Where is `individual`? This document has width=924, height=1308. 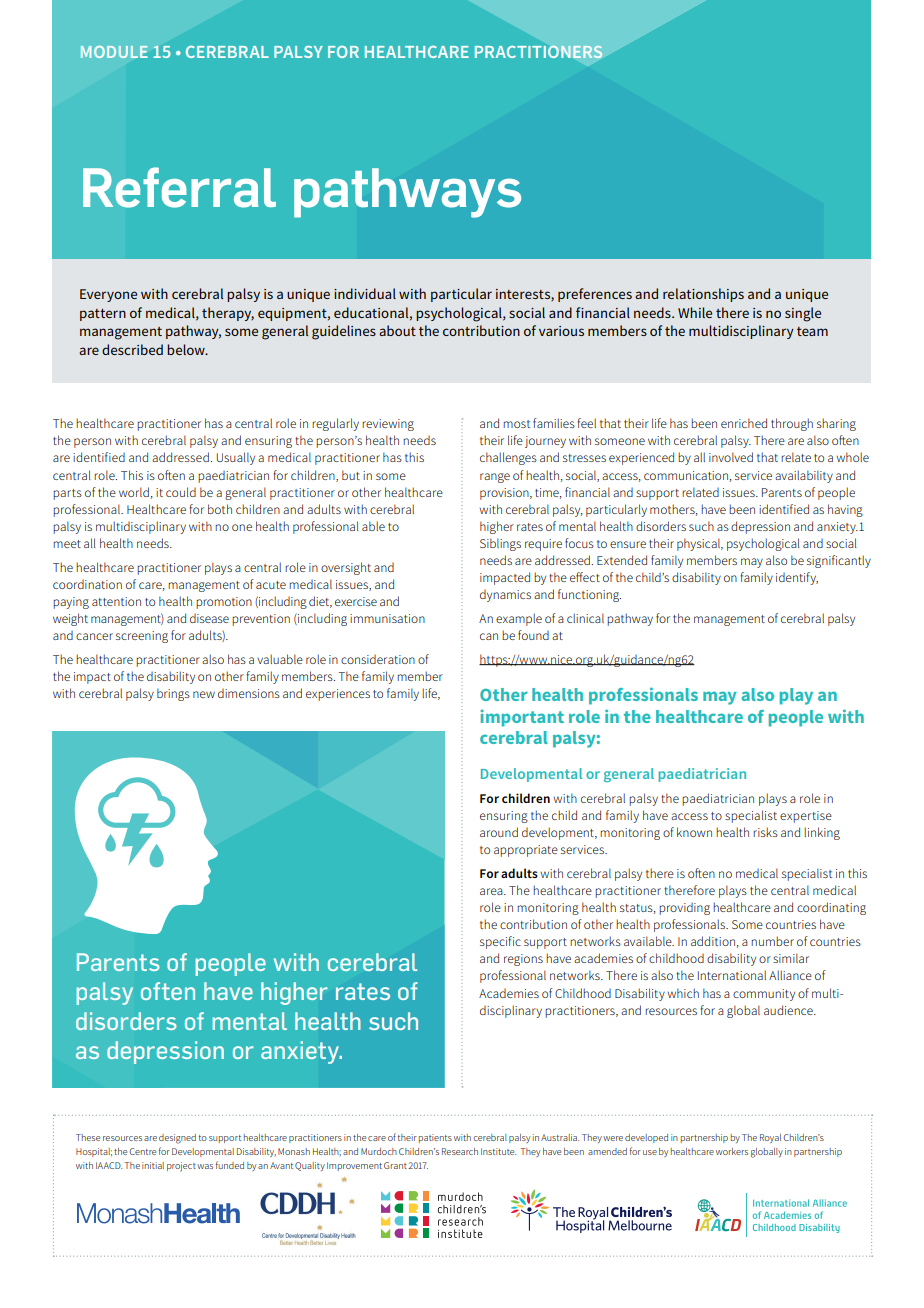
individual is located at coordinates (365, 293).
